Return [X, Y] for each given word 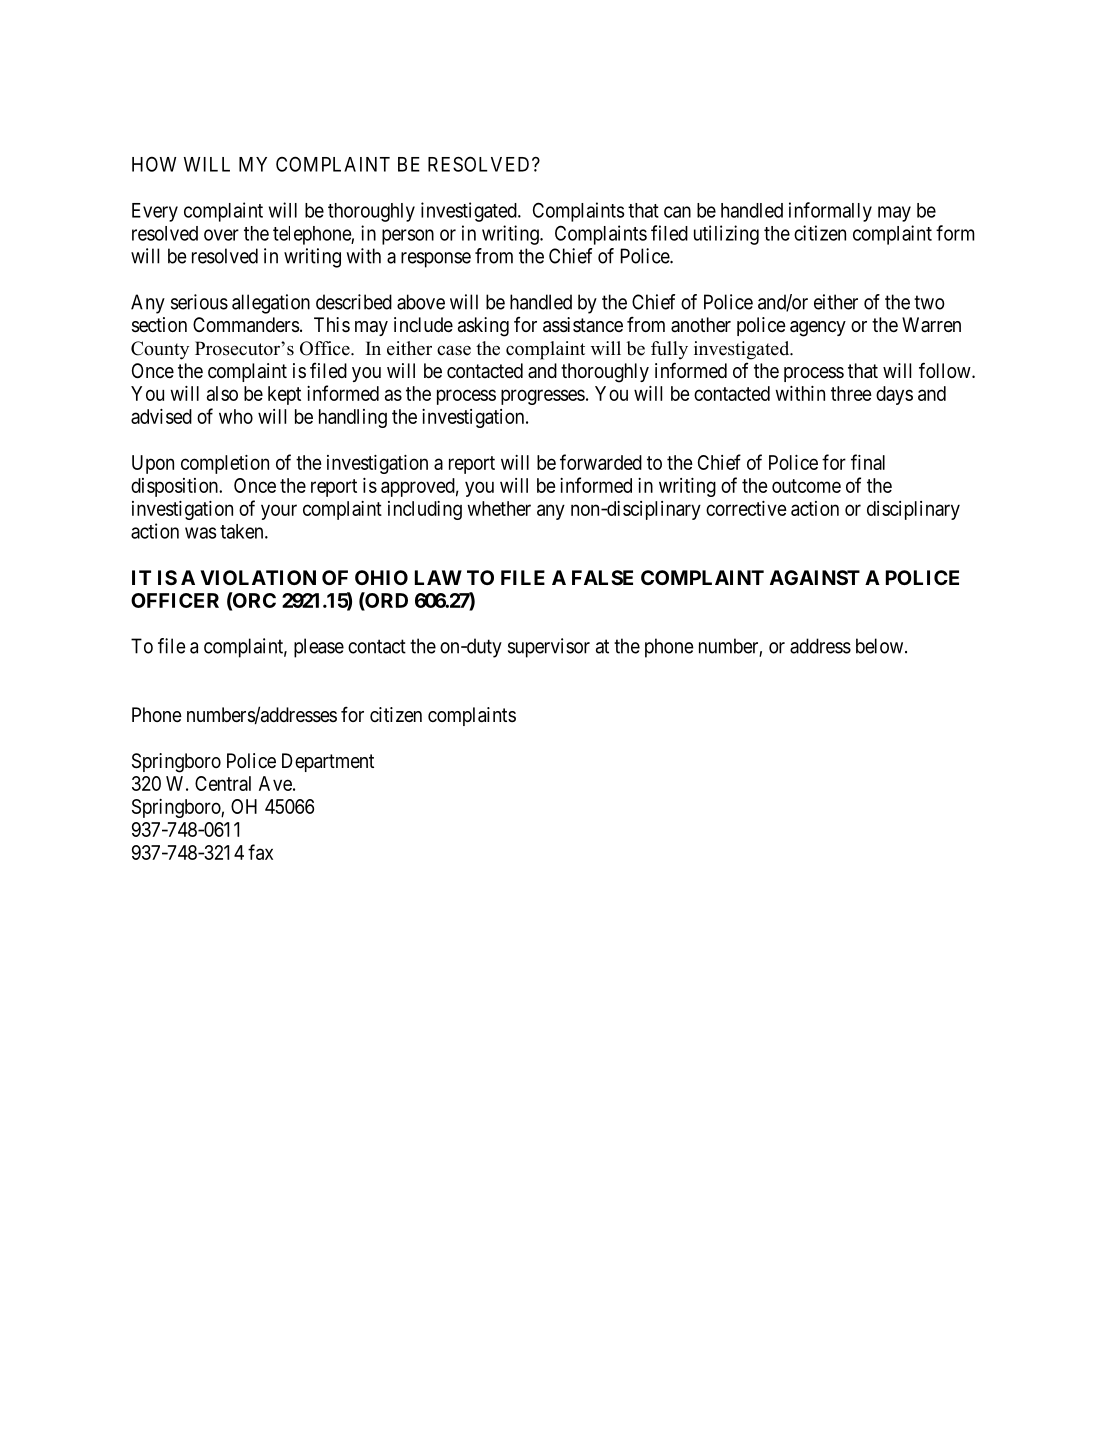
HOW [154, 164]
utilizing [726, 235]
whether [499, 508]
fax [260, 852]
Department [328, 762]
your [279, 512]
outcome [806, 486]
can [677, 212]
